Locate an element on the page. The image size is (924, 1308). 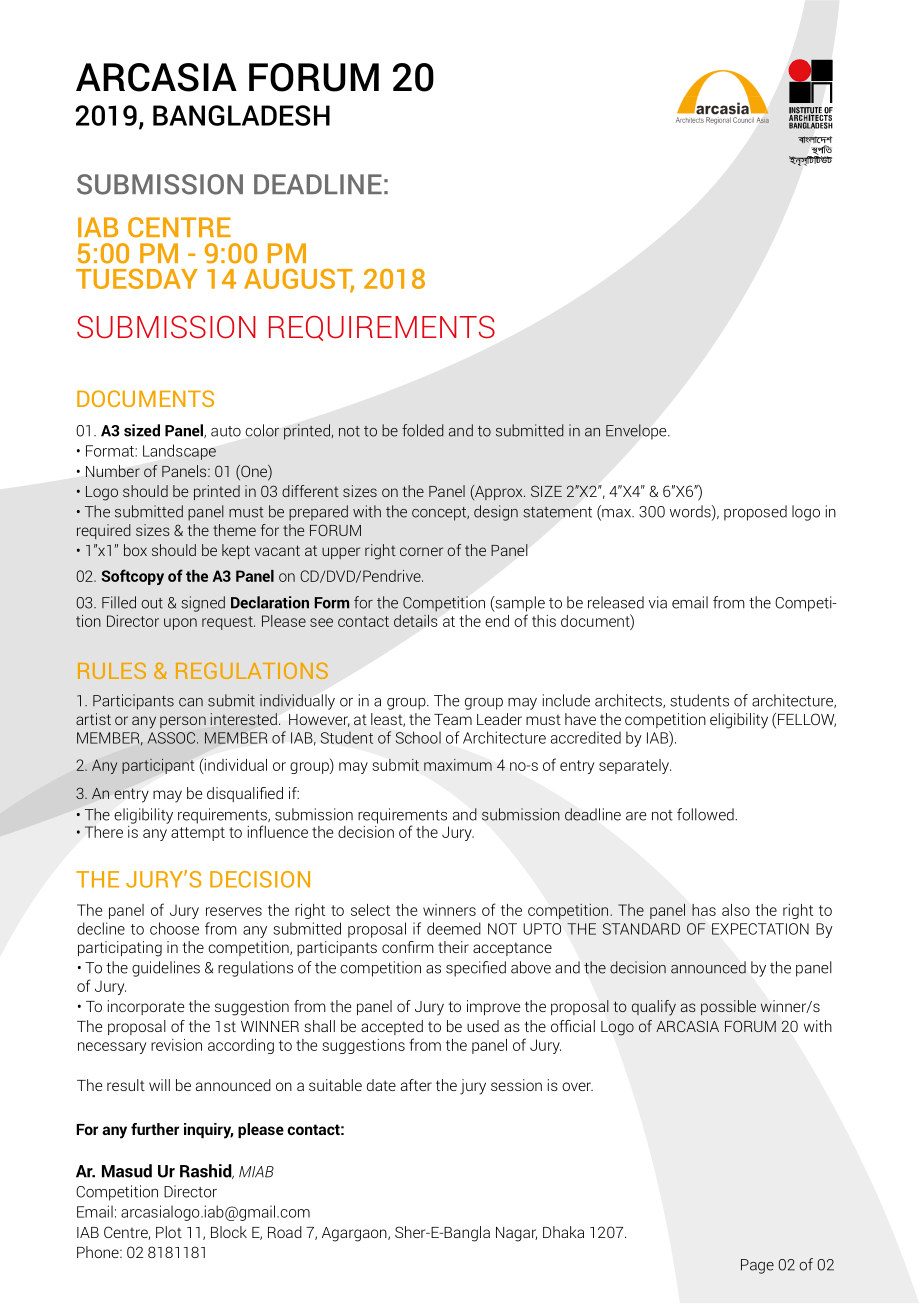
proposed is located at coordinates (755, 513).
